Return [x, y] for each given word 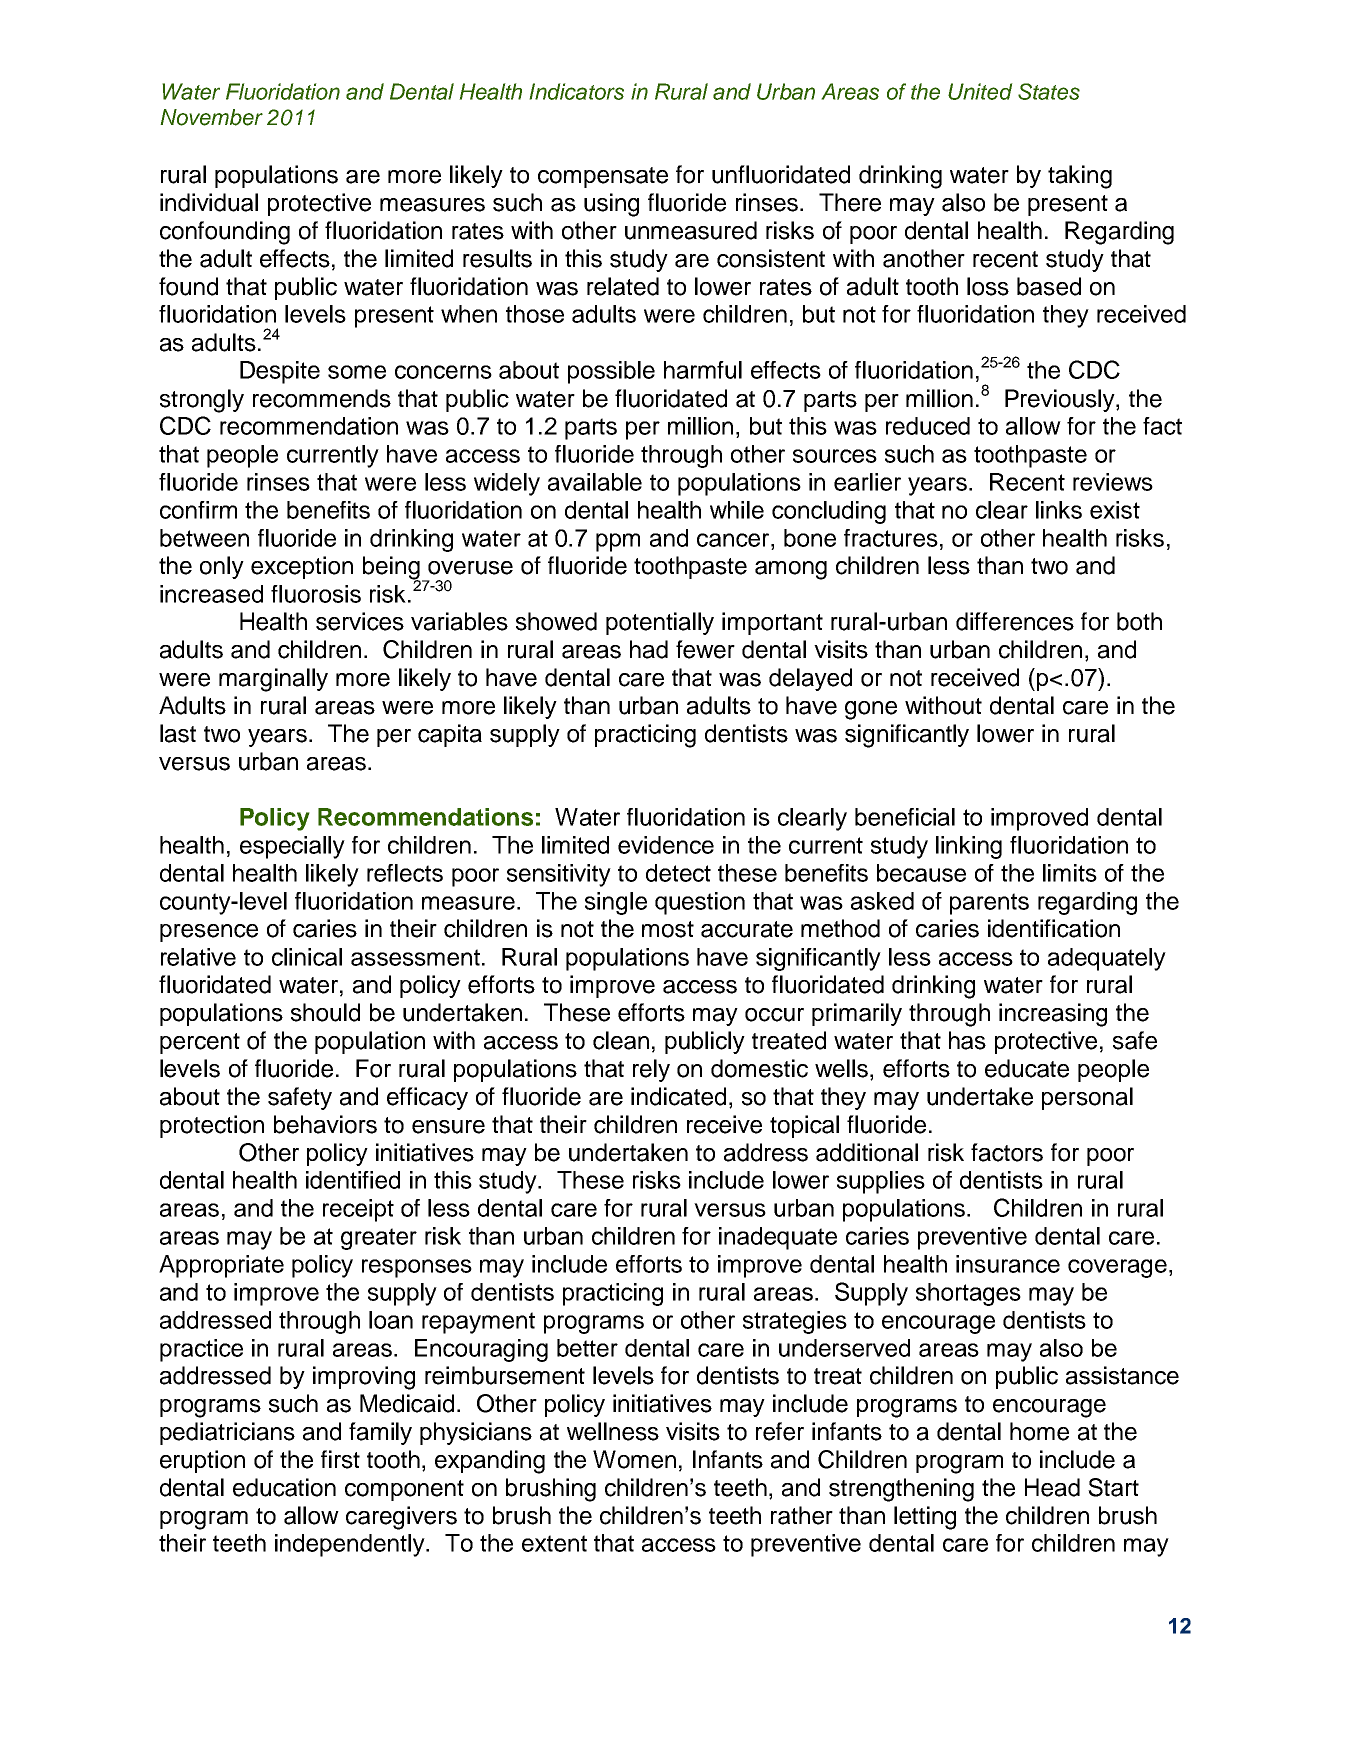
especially [292, 847]
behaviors [325, 1124]
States [1049, 91]
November [211, 117]
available [595, 482]
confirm [198, 510]
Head [1052, 1487]
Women [634, 1459]
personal [1087, 1098]
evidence [666, 845]
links [1059, 510]
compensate [603, 177]
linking [969, 847]
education [284, 1487]
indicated [678, 1096]
